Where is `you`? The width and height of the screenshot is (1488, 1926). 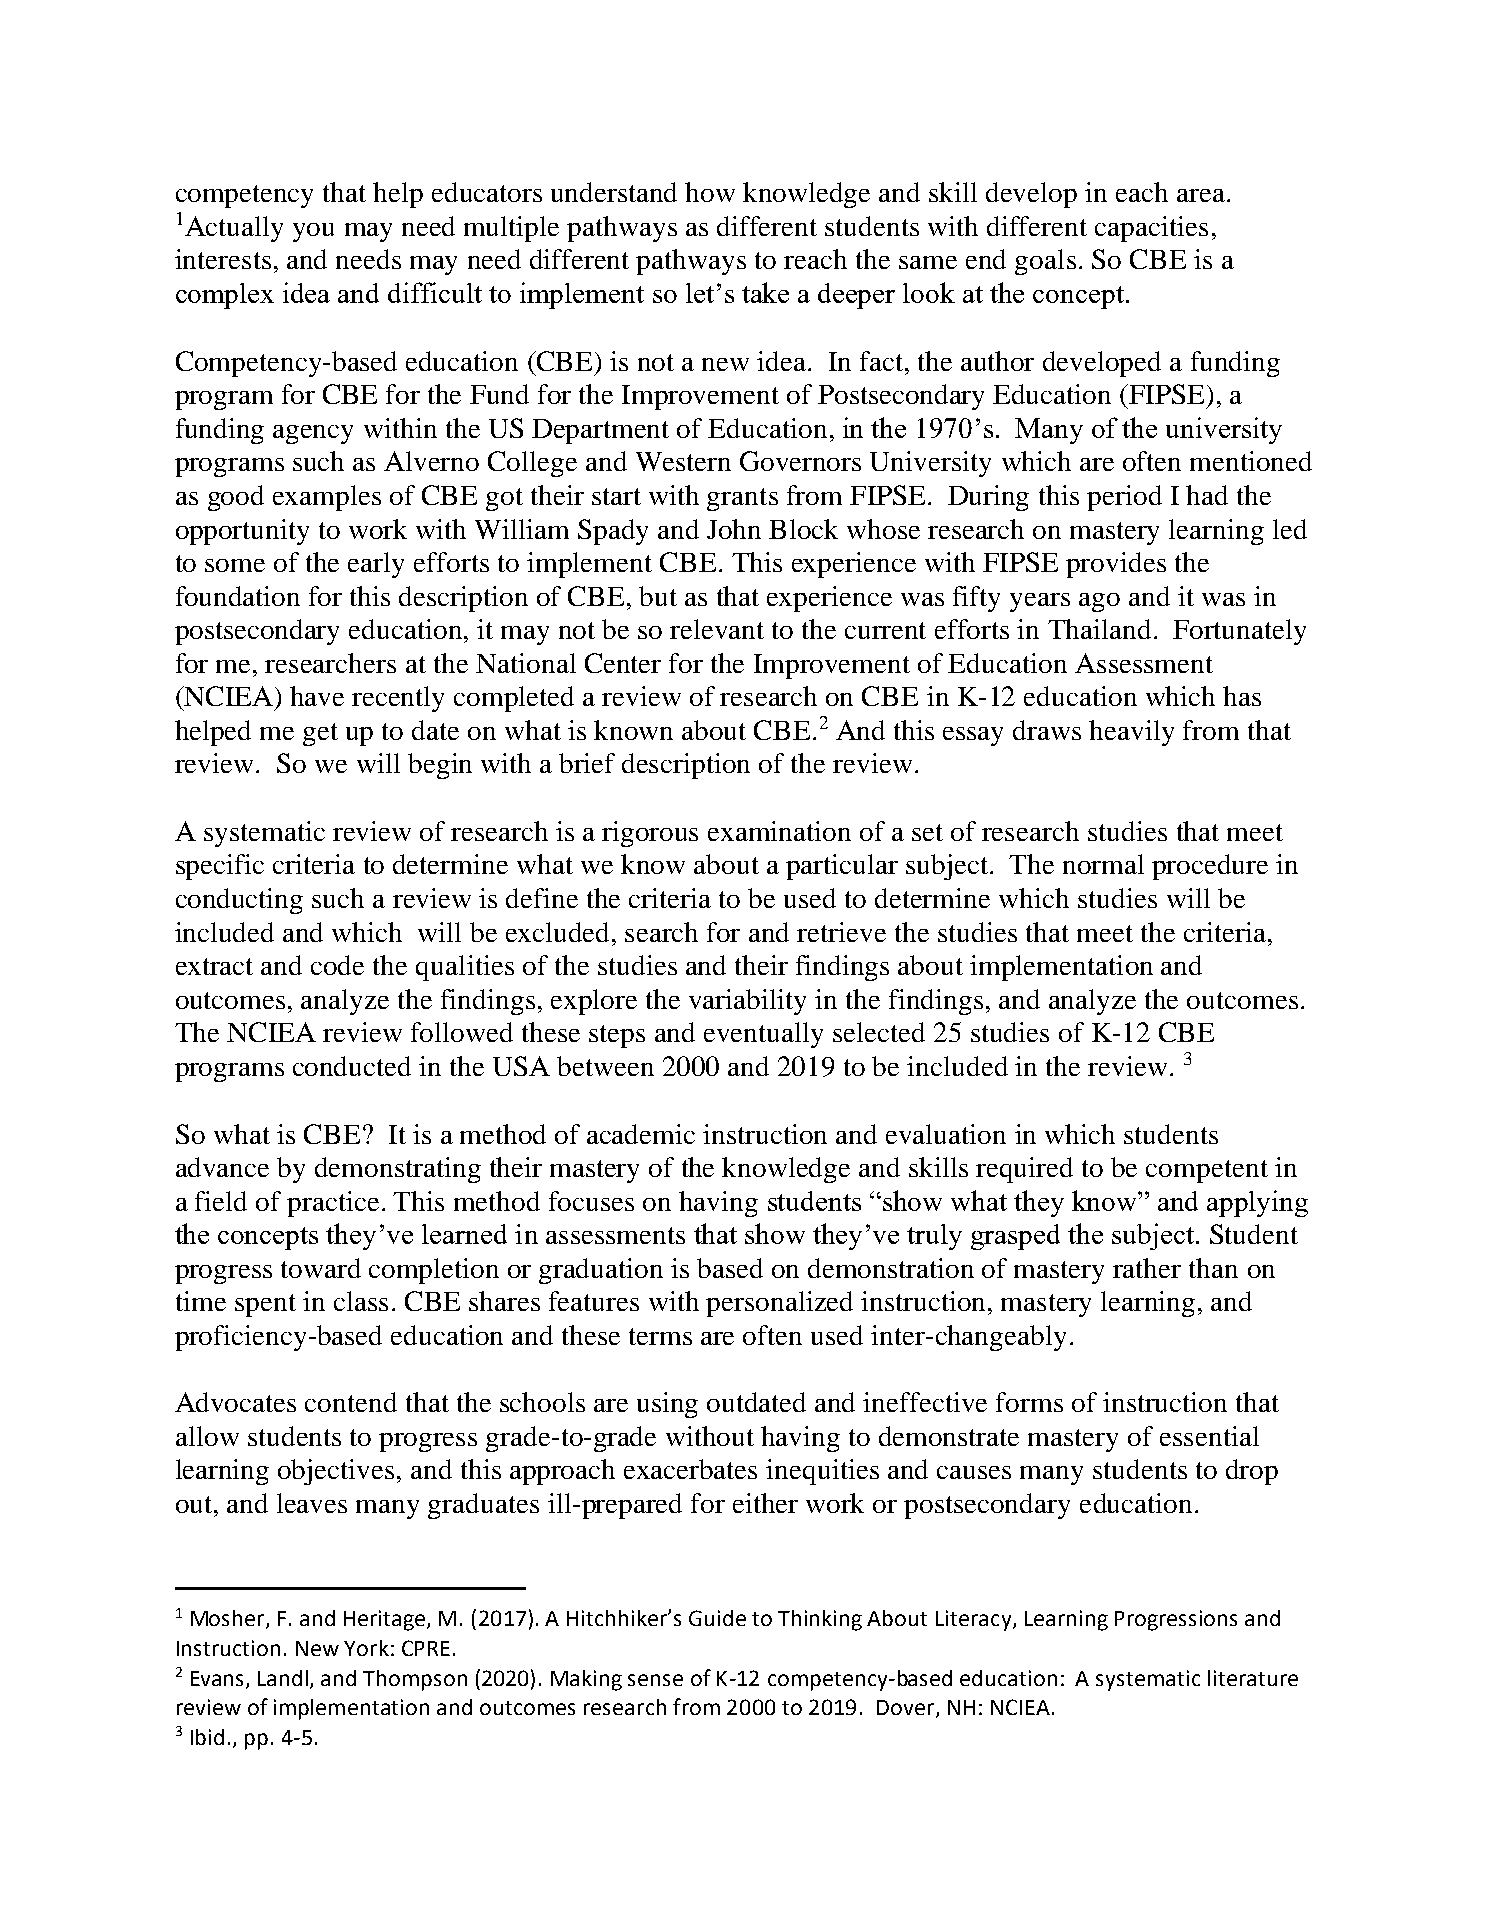
you is located at coordinates (313, 232).
